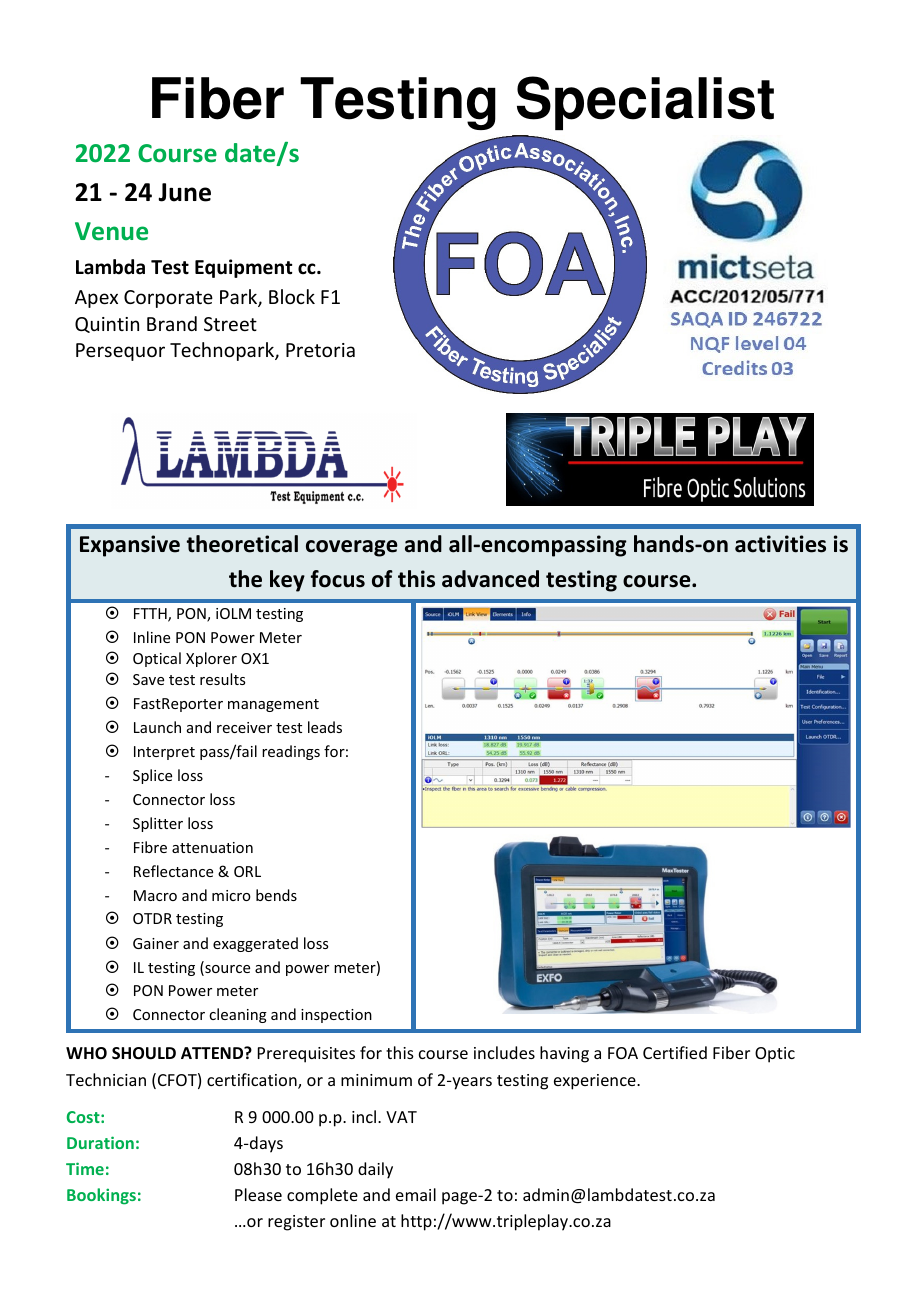 The image size is (924, 1308). I want to click on email, so click(416, 1194).
